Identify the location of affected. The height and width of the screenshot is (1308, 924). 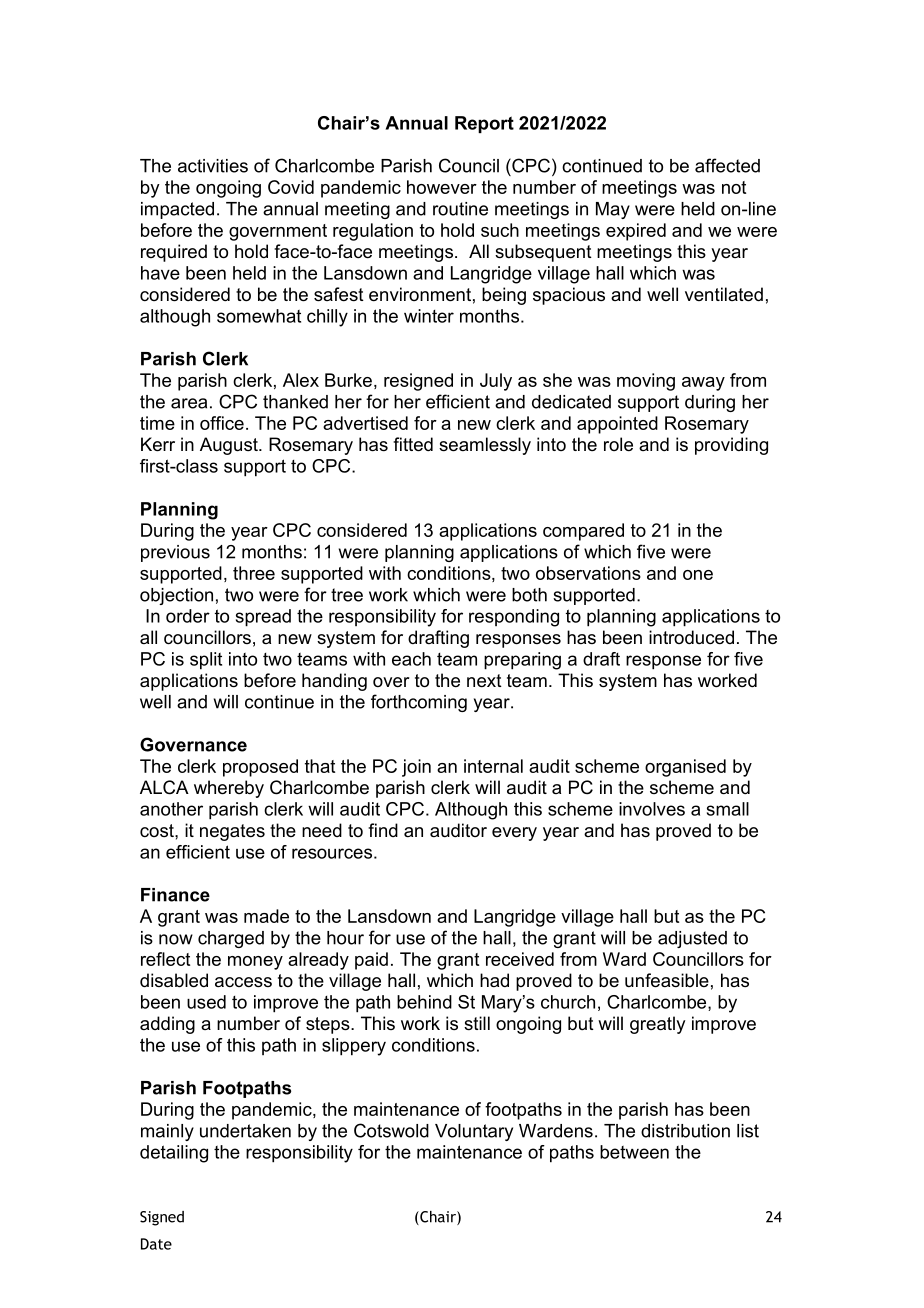
(727, 165).
